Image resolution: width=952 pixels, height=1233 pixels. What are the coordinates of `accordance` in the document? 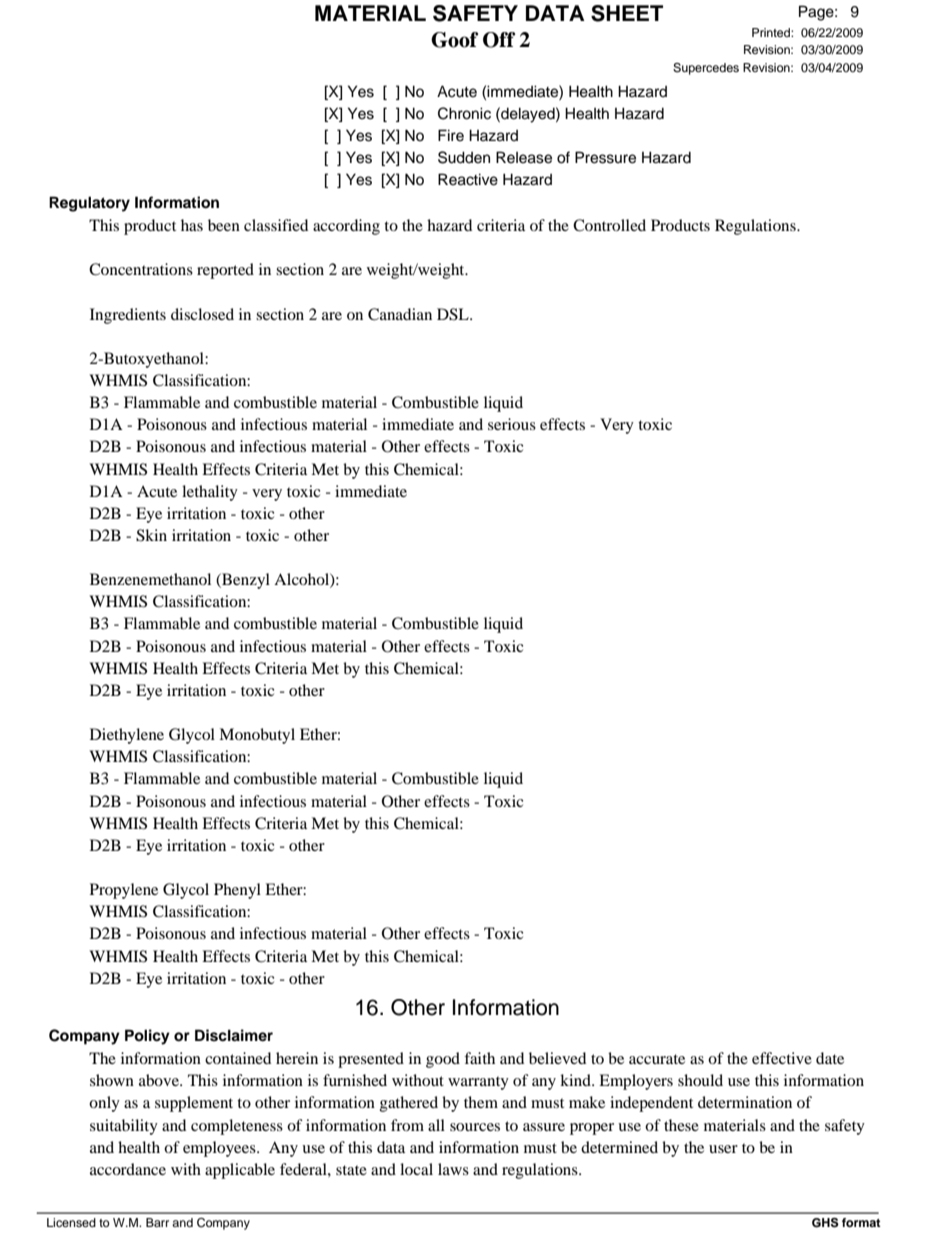 It's located at (128, 1169).
